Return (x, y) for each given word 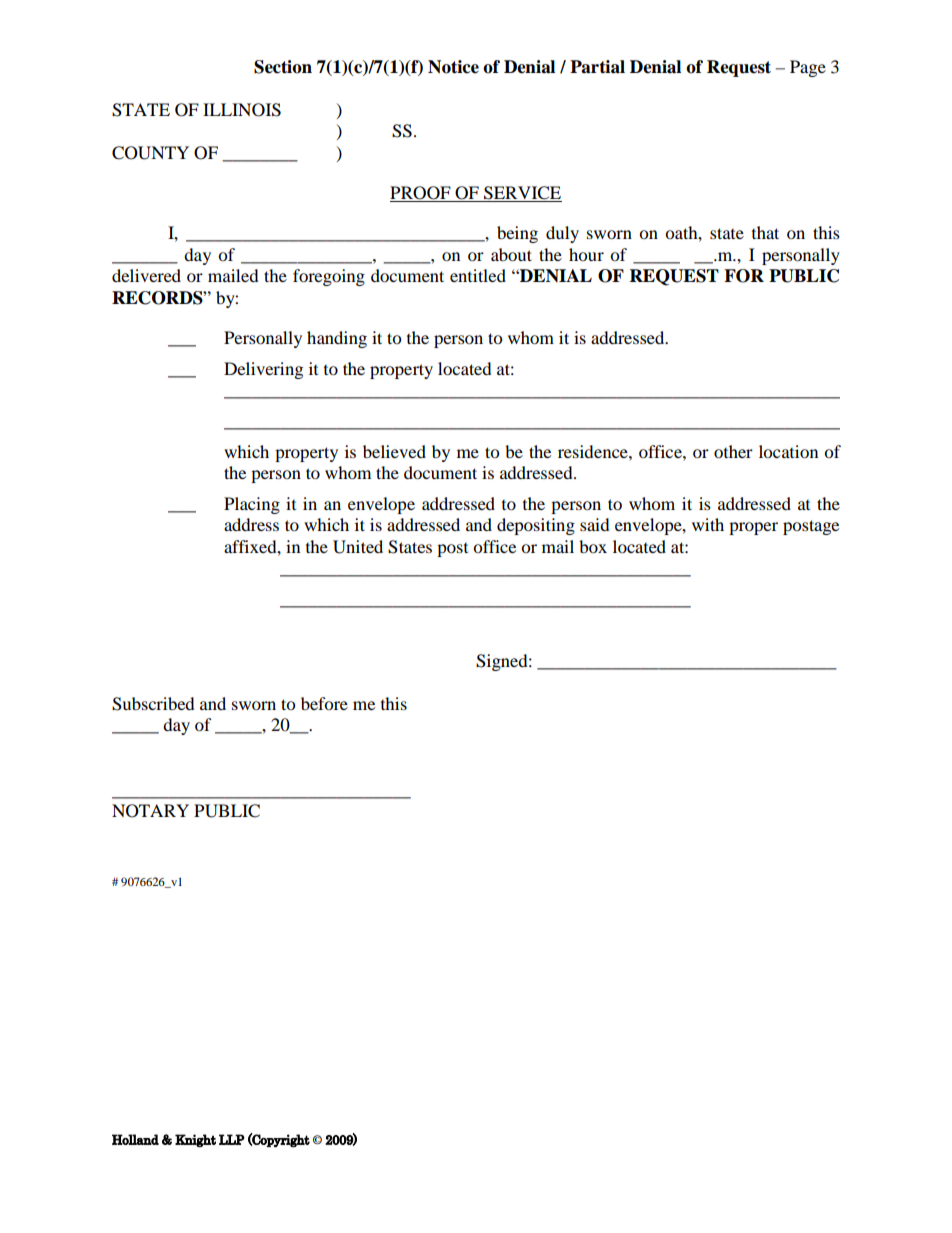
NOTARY (150, 811)
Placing (252, 505)
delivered (146, 275)
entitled (478, 275)
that (765, 232)
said (595, 524)
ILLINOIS (242, 110)
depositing (536, 526)
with (708, 524)
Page (808, 68)
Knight (195, 1140)
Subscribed (153, 704)
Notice (453, 67)
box (593, 546)
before (324, 703)
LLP (232, 1139)
